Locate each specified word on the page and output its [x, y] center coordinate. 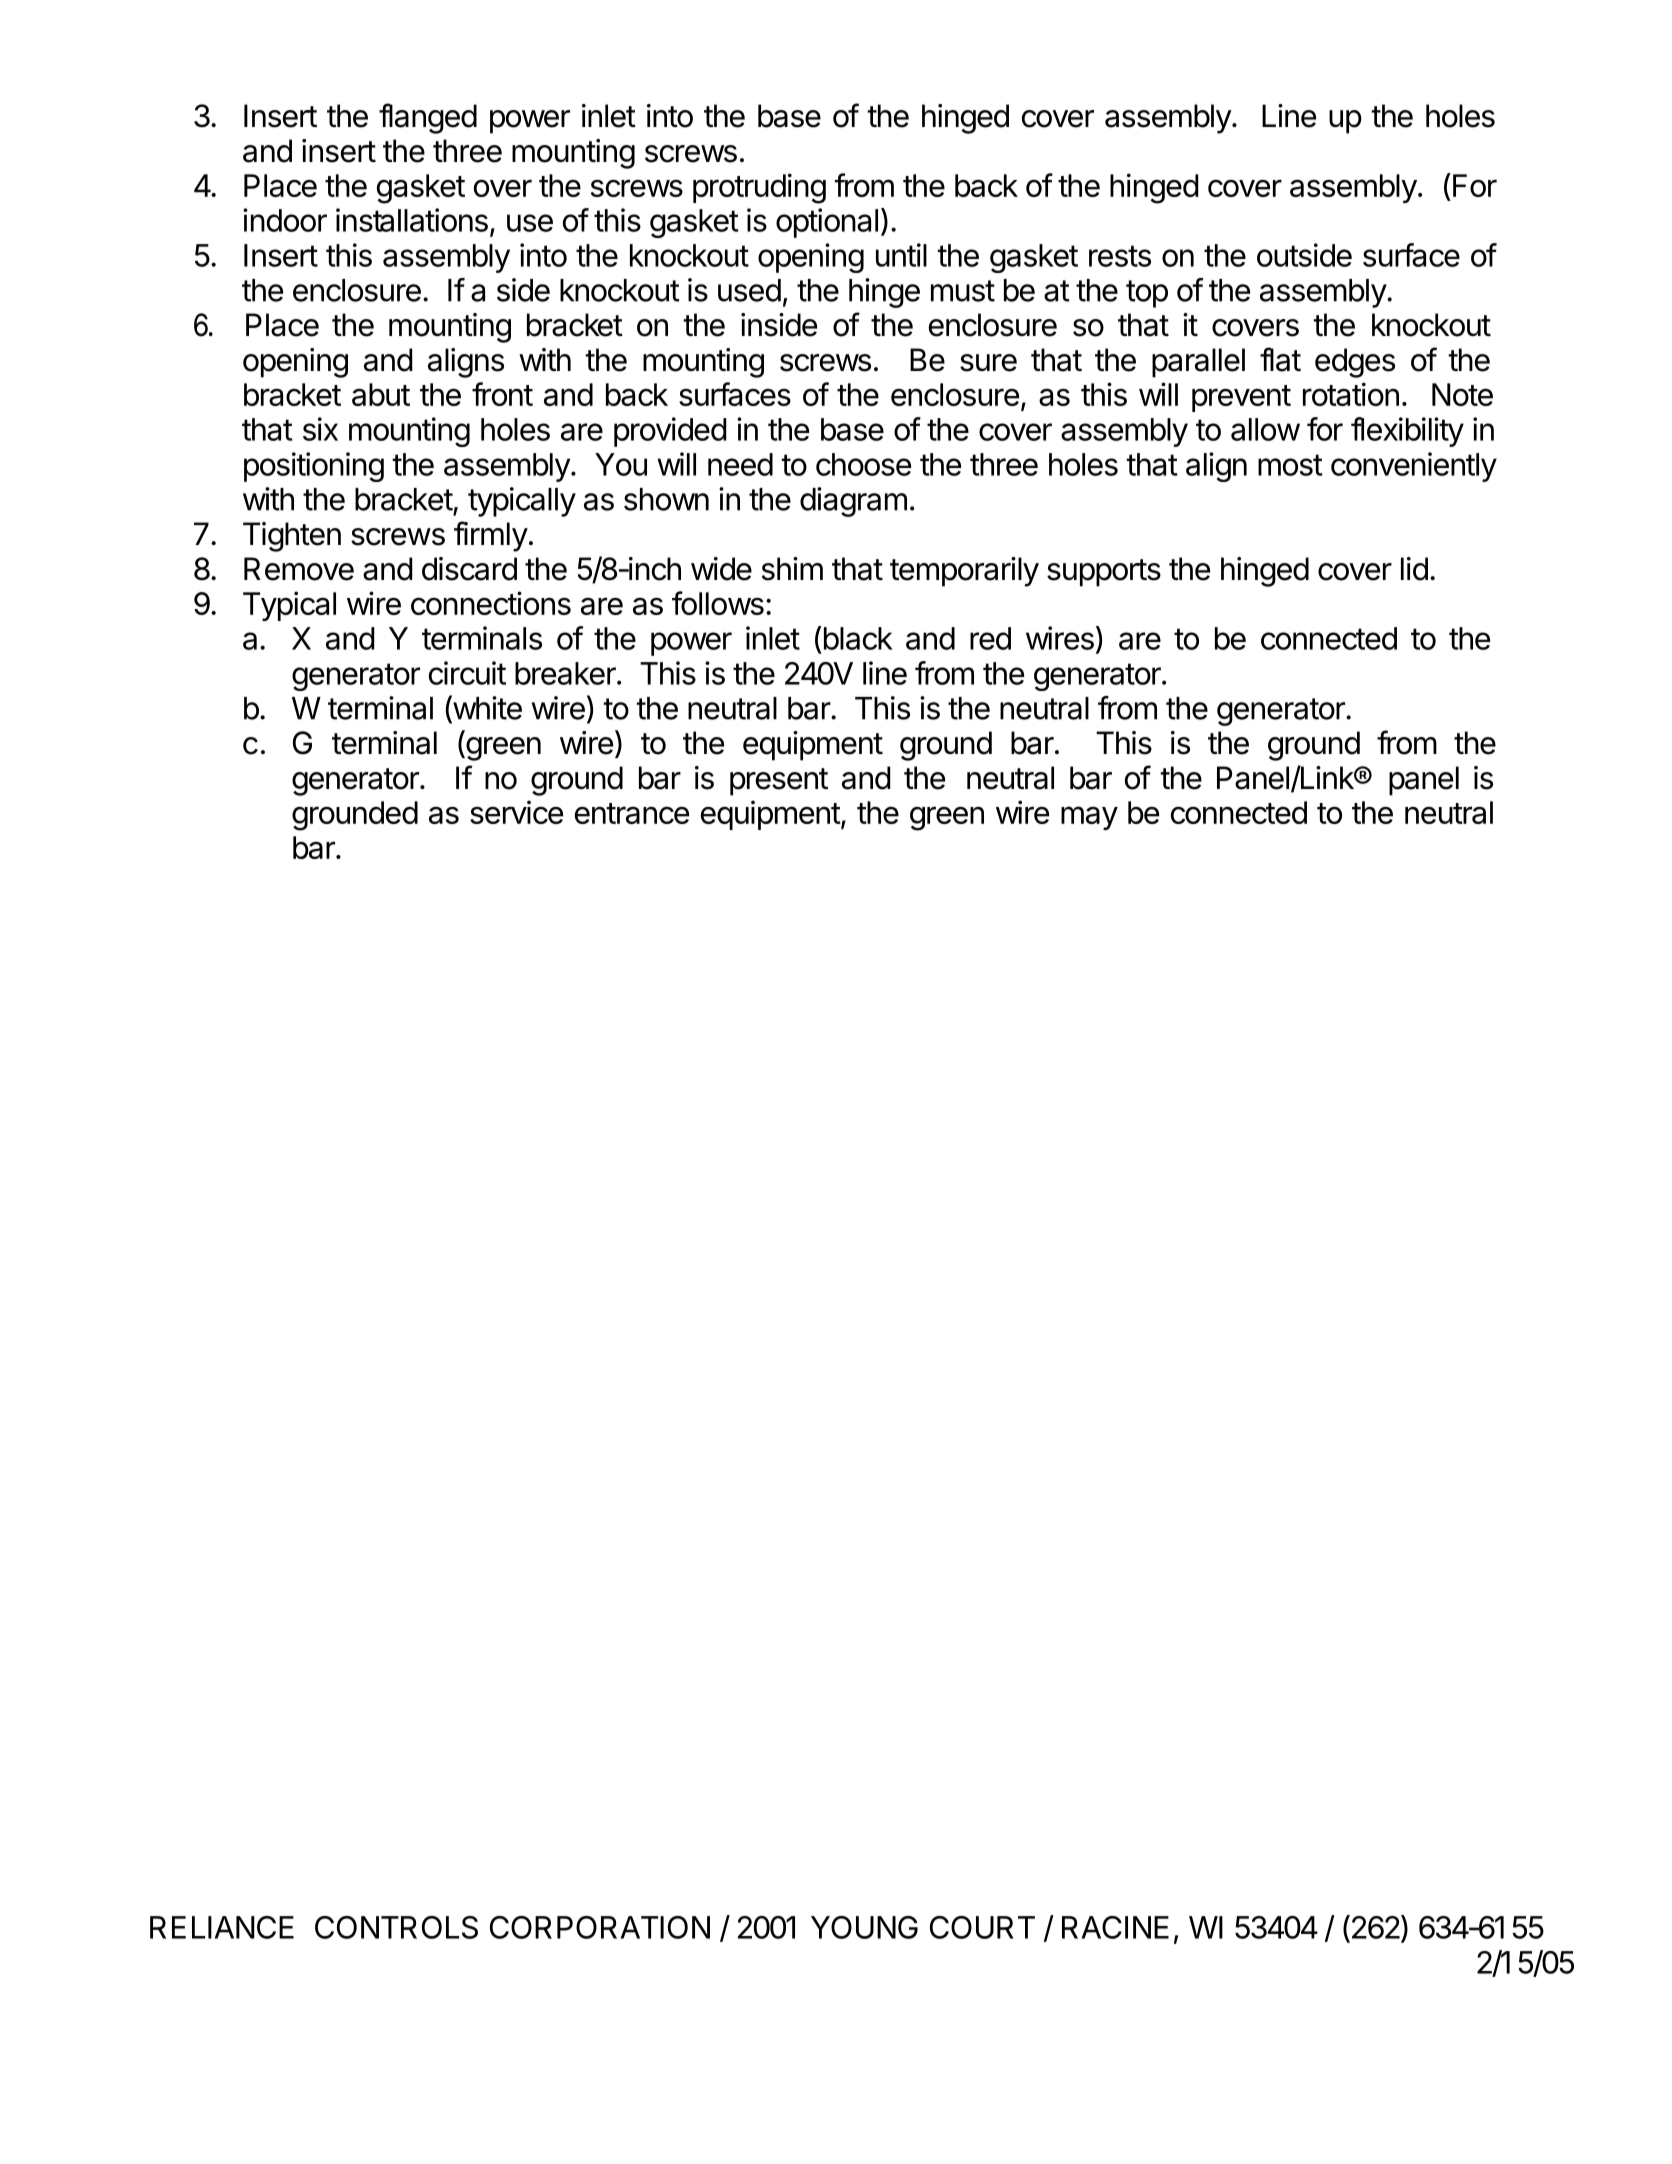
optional [827, 223]
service [516, 812]
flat [1280, 359]
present [779, 782]
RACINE [1115, 1927]
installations [412, 220]
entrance [632, 813]
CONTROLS [396, 1927]
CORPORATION [600, 1927]
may [1089, 818]
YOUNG [864, 1927]
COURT [982, 1927]
